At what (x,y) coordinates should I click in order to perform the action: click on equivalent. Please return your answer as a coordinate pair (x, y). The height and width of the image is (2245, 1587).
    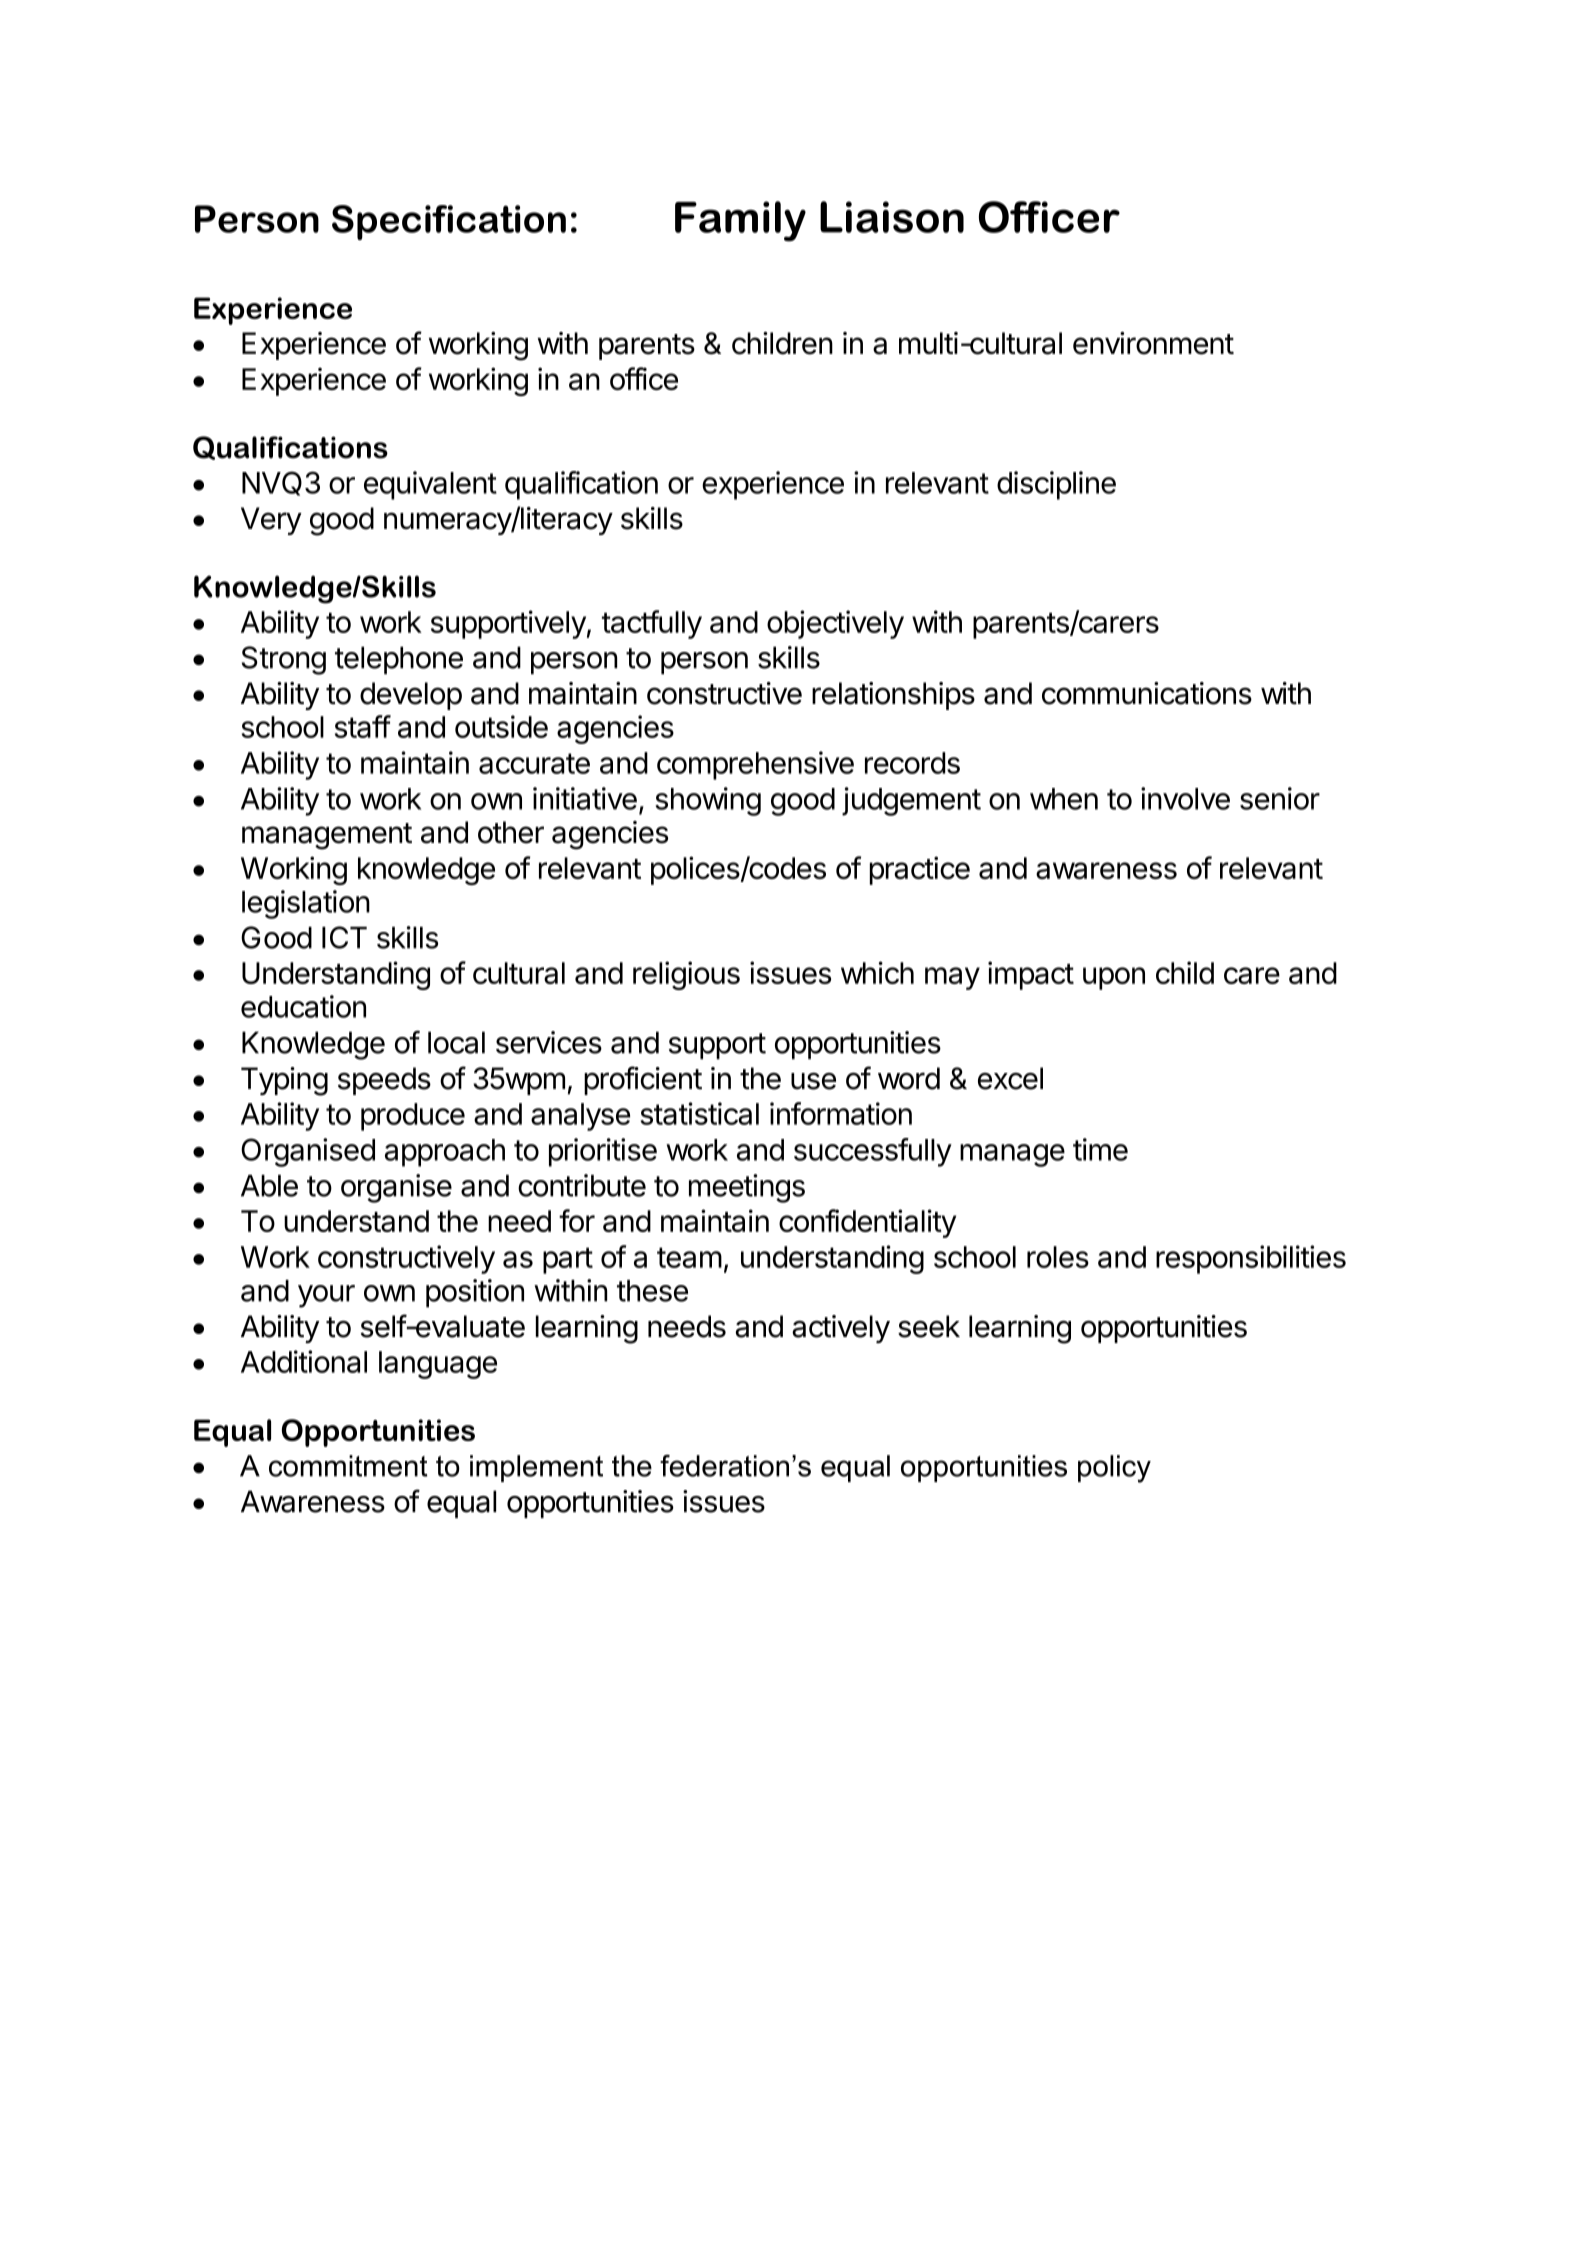
    Looking at the image, I should click on (430, 485).
